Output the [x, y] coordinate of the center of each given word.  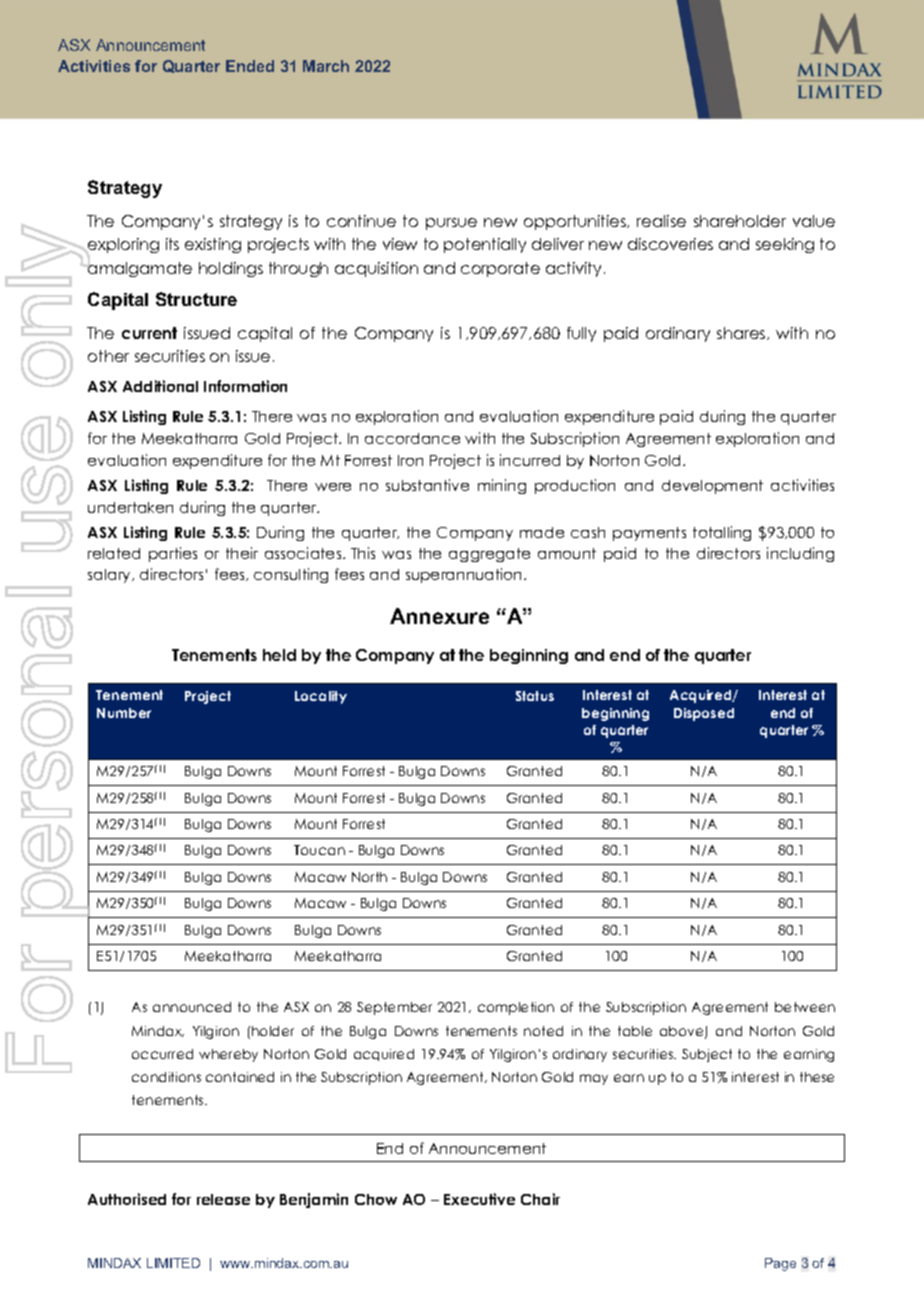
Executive [479, 1199]
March [326, 66]
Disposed [704, 714]
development [712, 487]
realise [661, 221]
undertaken [130, 507]
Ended [250, 66]
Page [780, 1264]
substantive [427, 485]
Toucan [319, 850]
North [369, 877]
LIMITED [173, 1263]
